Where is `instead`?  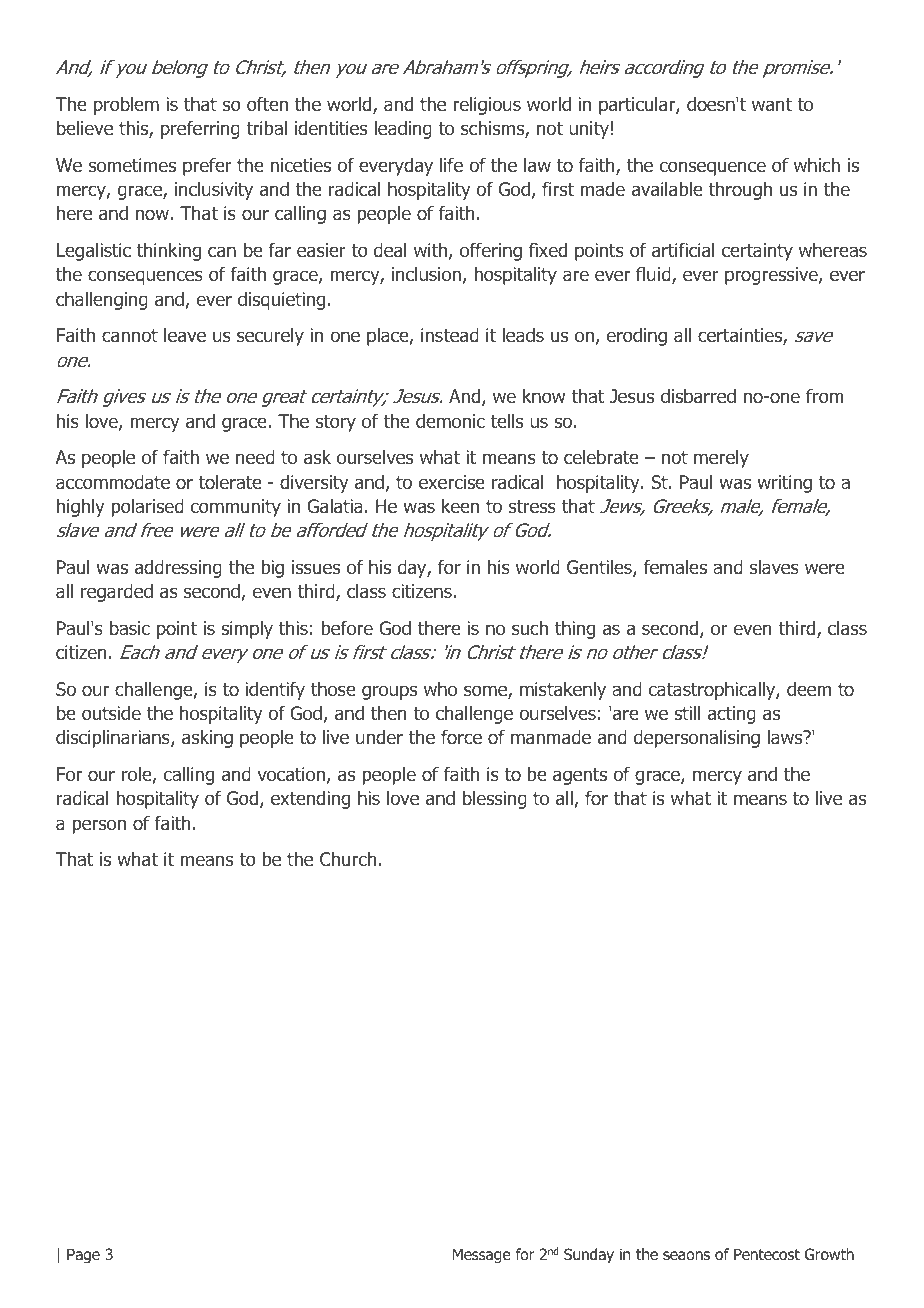
instead is located at coordinates (450, 335).
